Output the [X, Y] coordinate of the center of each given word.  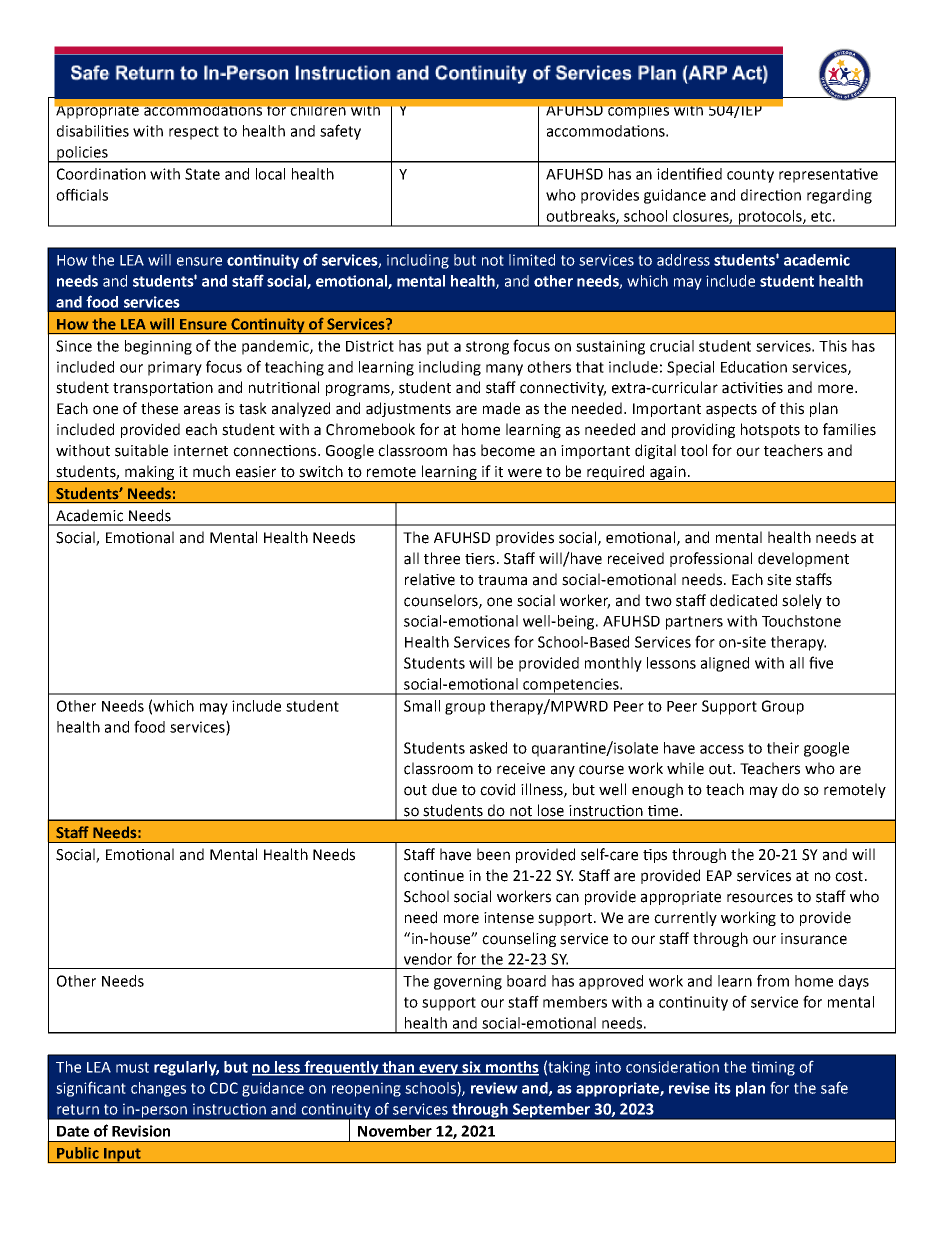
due [444, 789]
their [783, 748]
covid [497, 789]
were [525, 473]
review [494, 1088]
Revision [141, 1131]
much [211, 471]
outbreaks [581, 217]
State [202, 174]
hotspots [770, 430]
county [750, 176]
